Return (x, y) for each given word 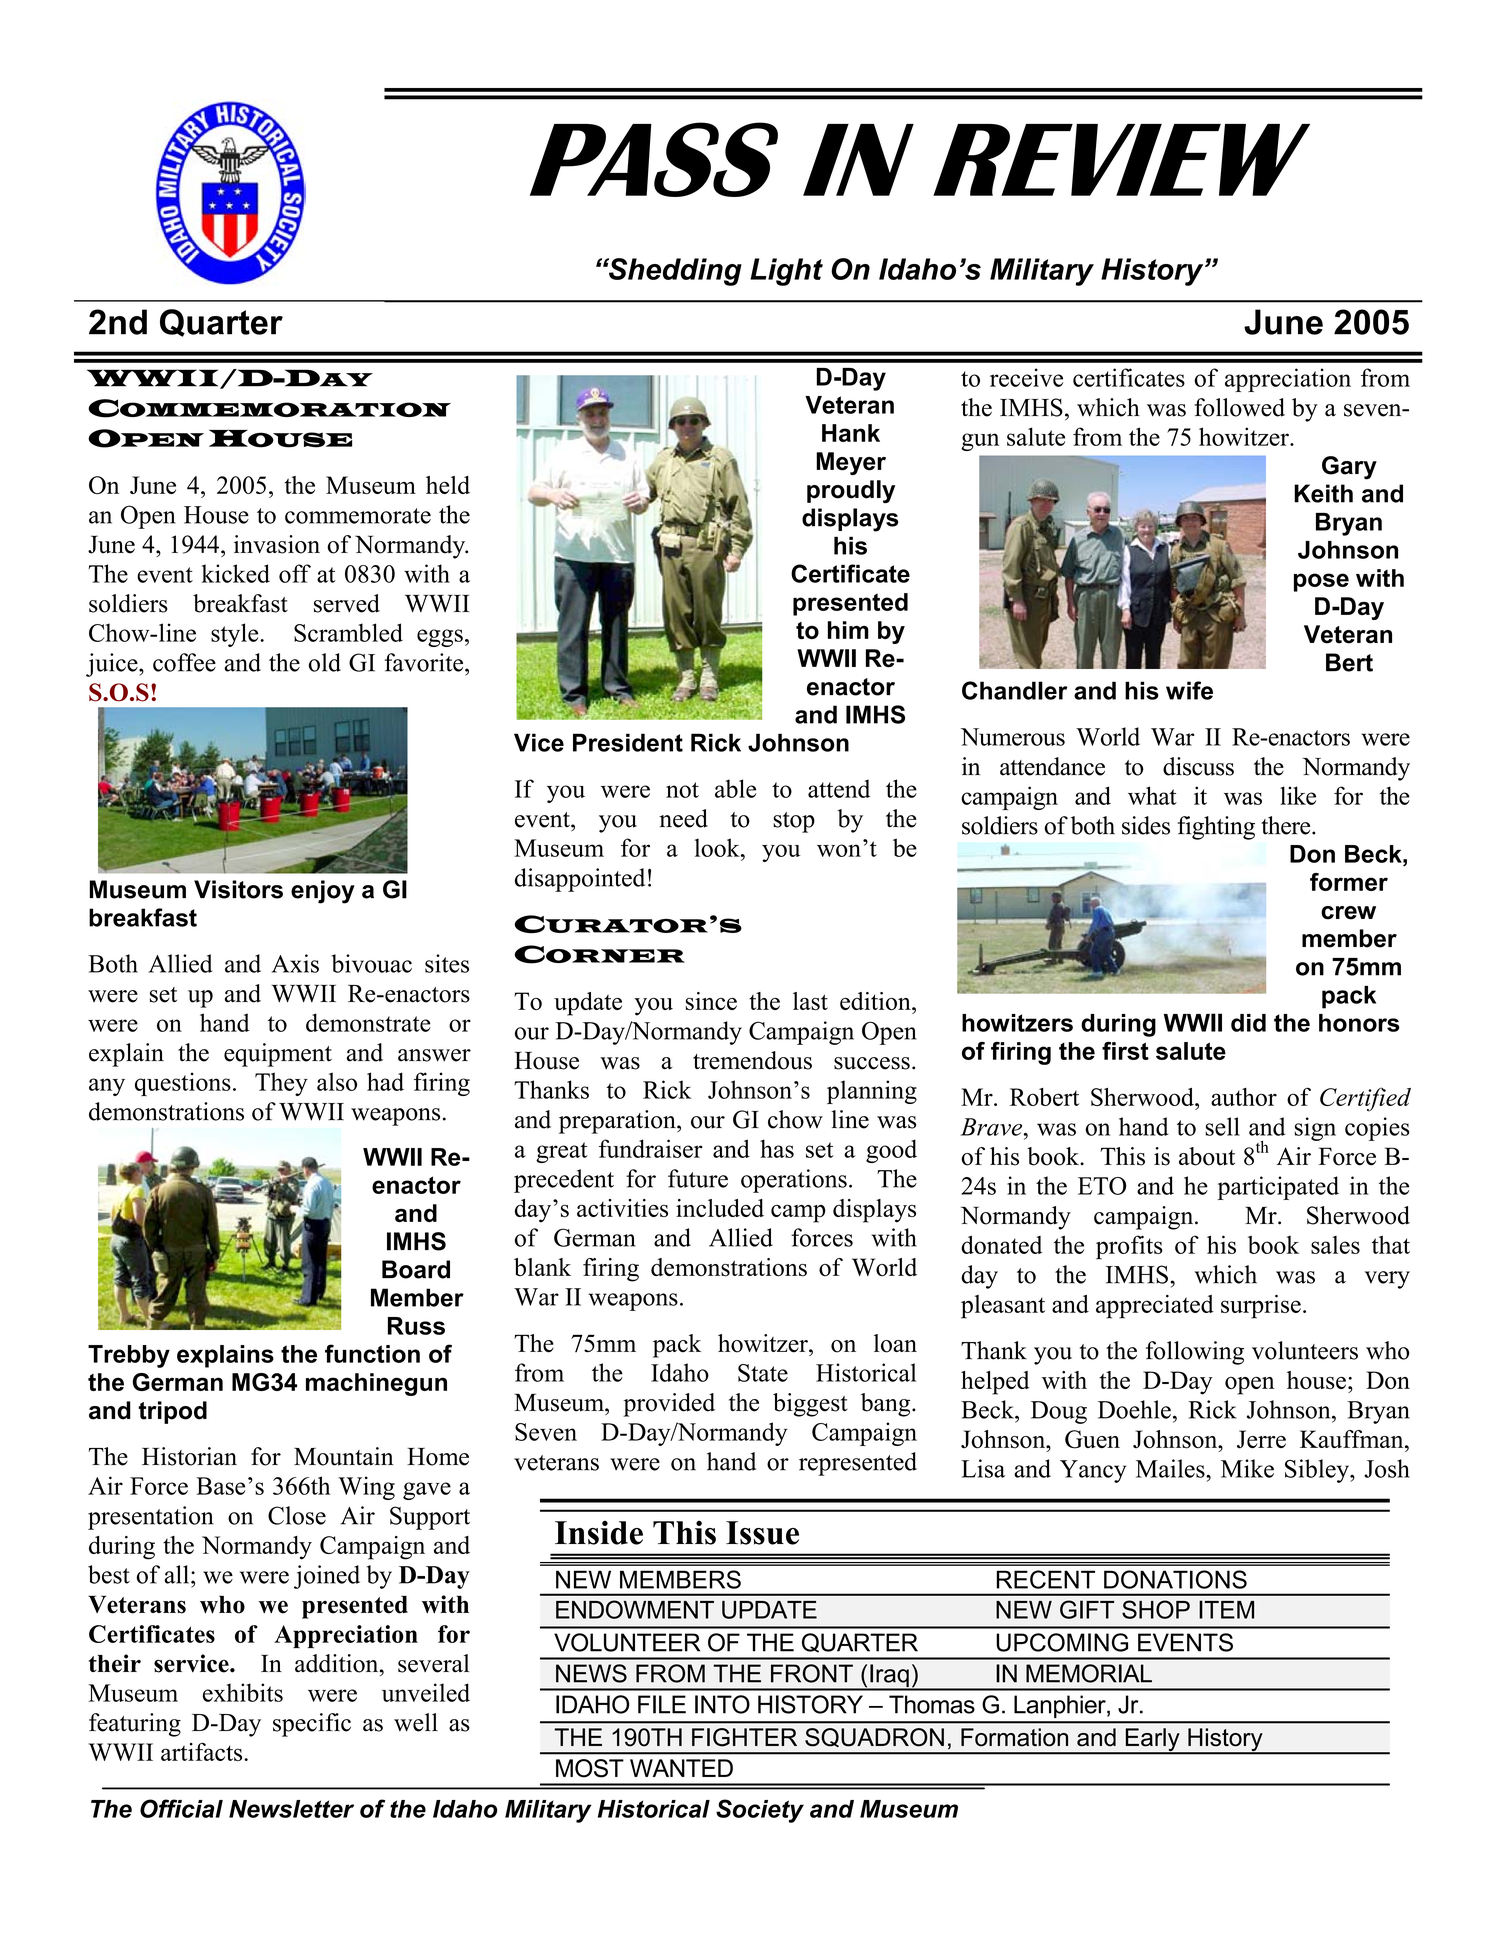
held (448, 485)
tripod (172, 1412)
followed (1239, 407)
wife (1189, 690)
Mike (1247, 1468)
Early (1152, 1741)
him (848, 630)
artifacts (203, 1752)
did (1248, 1023)
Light (786, 272)
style (236, 635)
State (763, 1373)
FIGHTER (744, 1737)
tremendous (752, 1060)
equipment (278, 1055)
